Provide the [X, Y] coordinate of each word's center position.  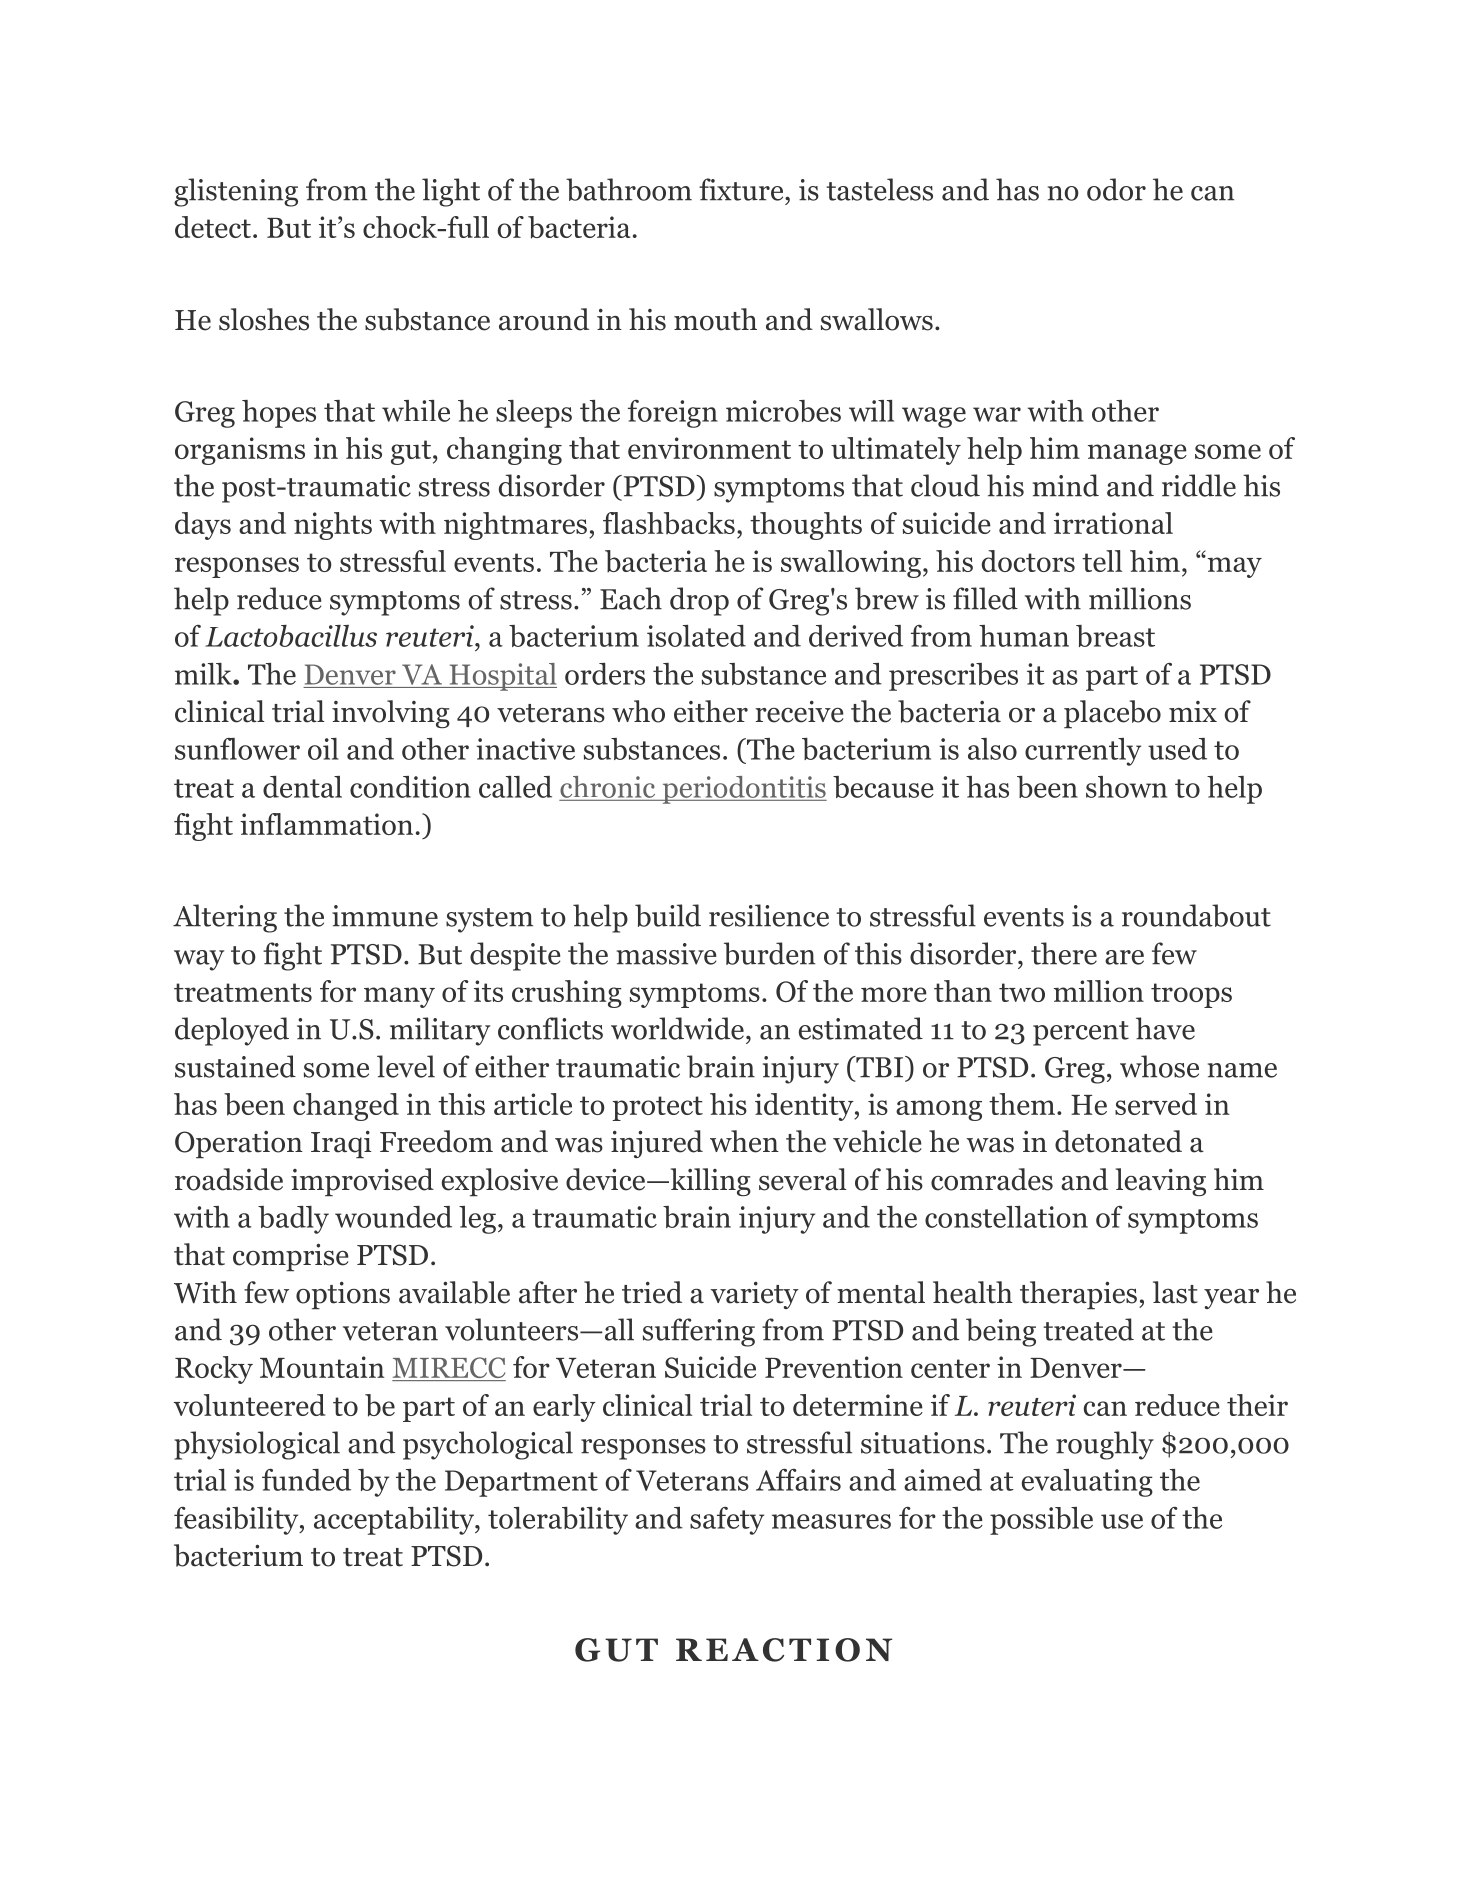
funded [306, 1480]
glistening [236, 192]
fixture [742, 189]
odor [1116, 189]
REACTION [784, 1650]
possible [1041, 1521]
